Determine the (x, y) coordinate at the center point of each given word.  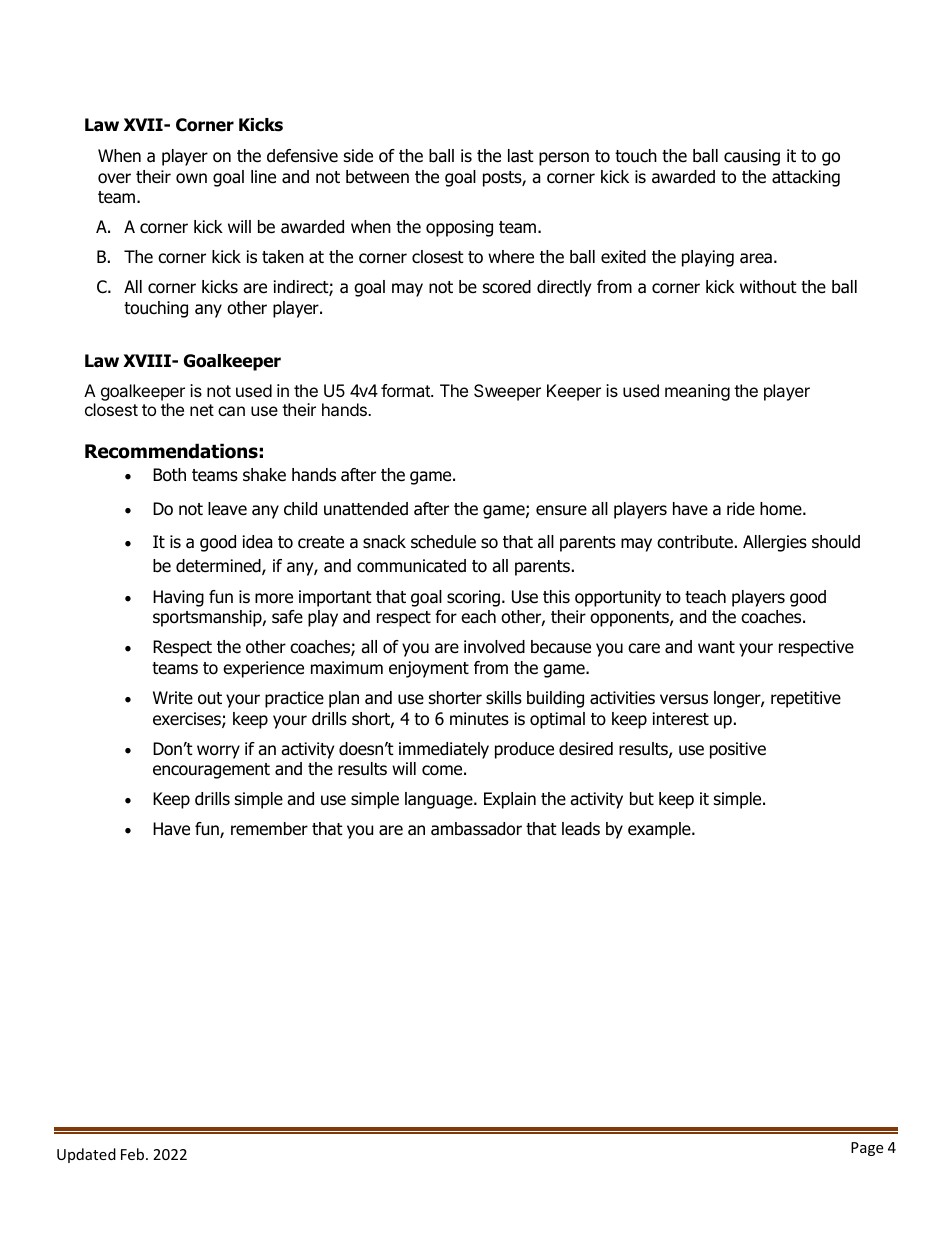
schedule (443, 542)
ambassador (476, 829)
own (191, 178)
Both (169, 475)
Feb (134, 1154)
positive (738, 750)
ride (741, 509)
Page (867, 1149)
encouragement (211, 771)
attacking (806, 178)
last (521, 156)
